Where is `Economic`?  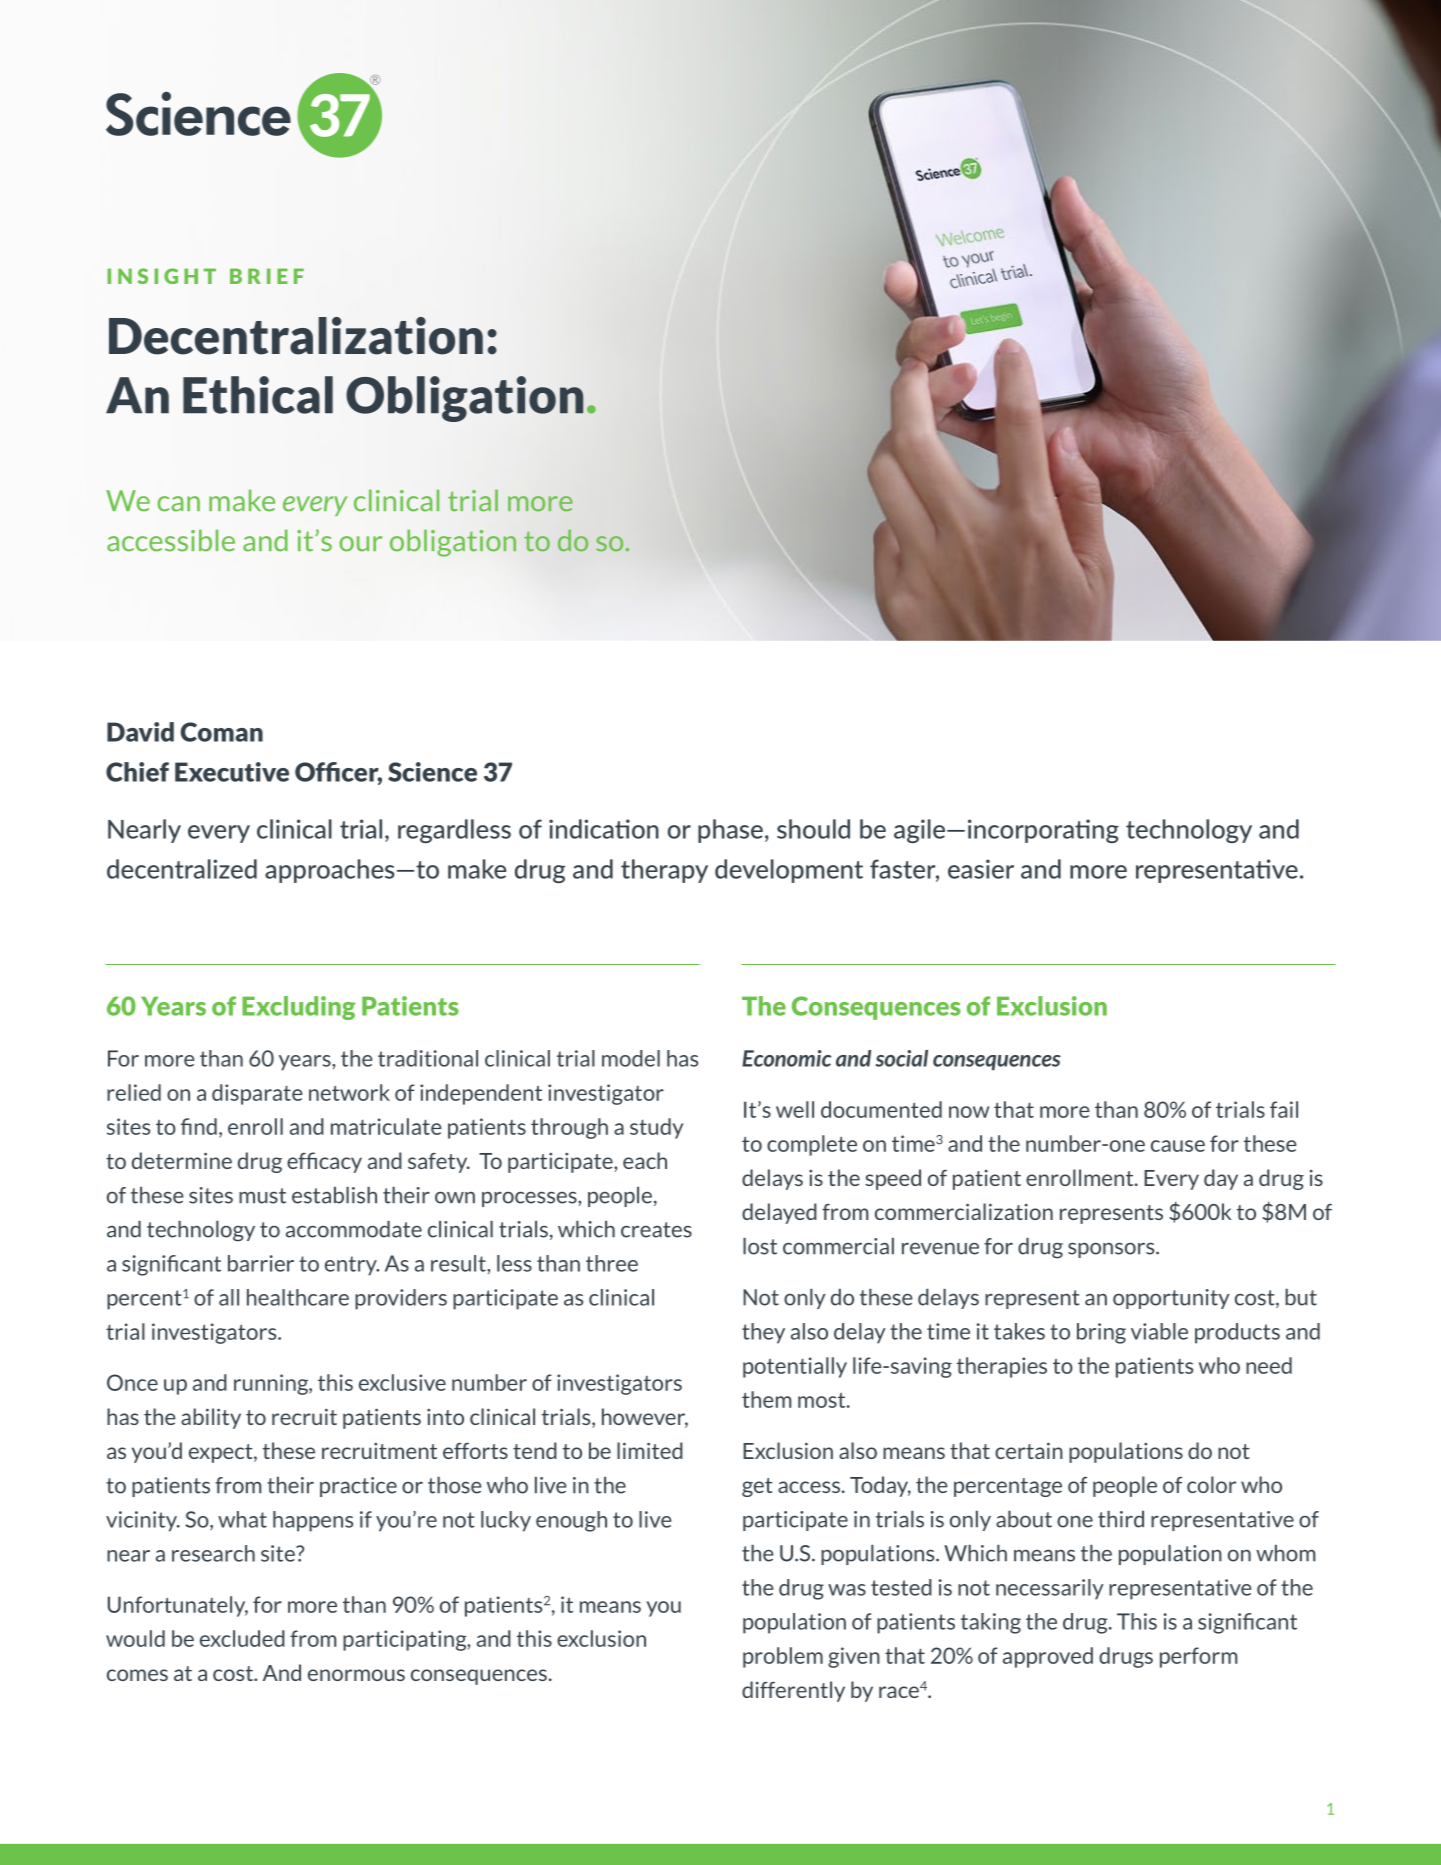
Economic is located at coordinates (786, 1058).
